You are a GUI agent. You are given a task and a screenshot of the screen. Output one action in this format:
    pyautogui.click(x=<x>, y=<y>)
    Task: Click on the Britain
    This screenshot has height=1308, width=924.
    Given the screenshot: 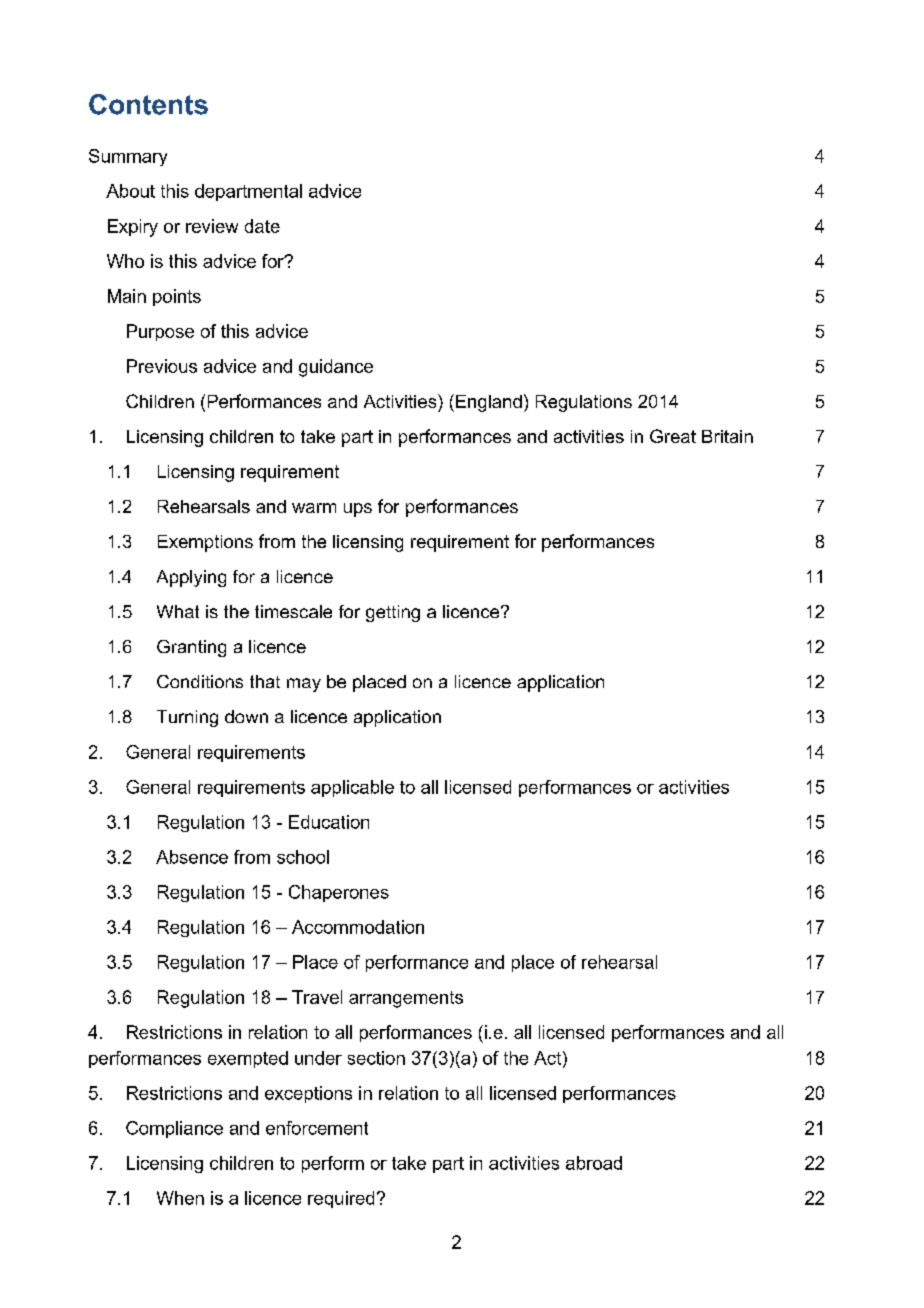 What is the action you would take?
    pyautogui.click(x=727, y=436)
